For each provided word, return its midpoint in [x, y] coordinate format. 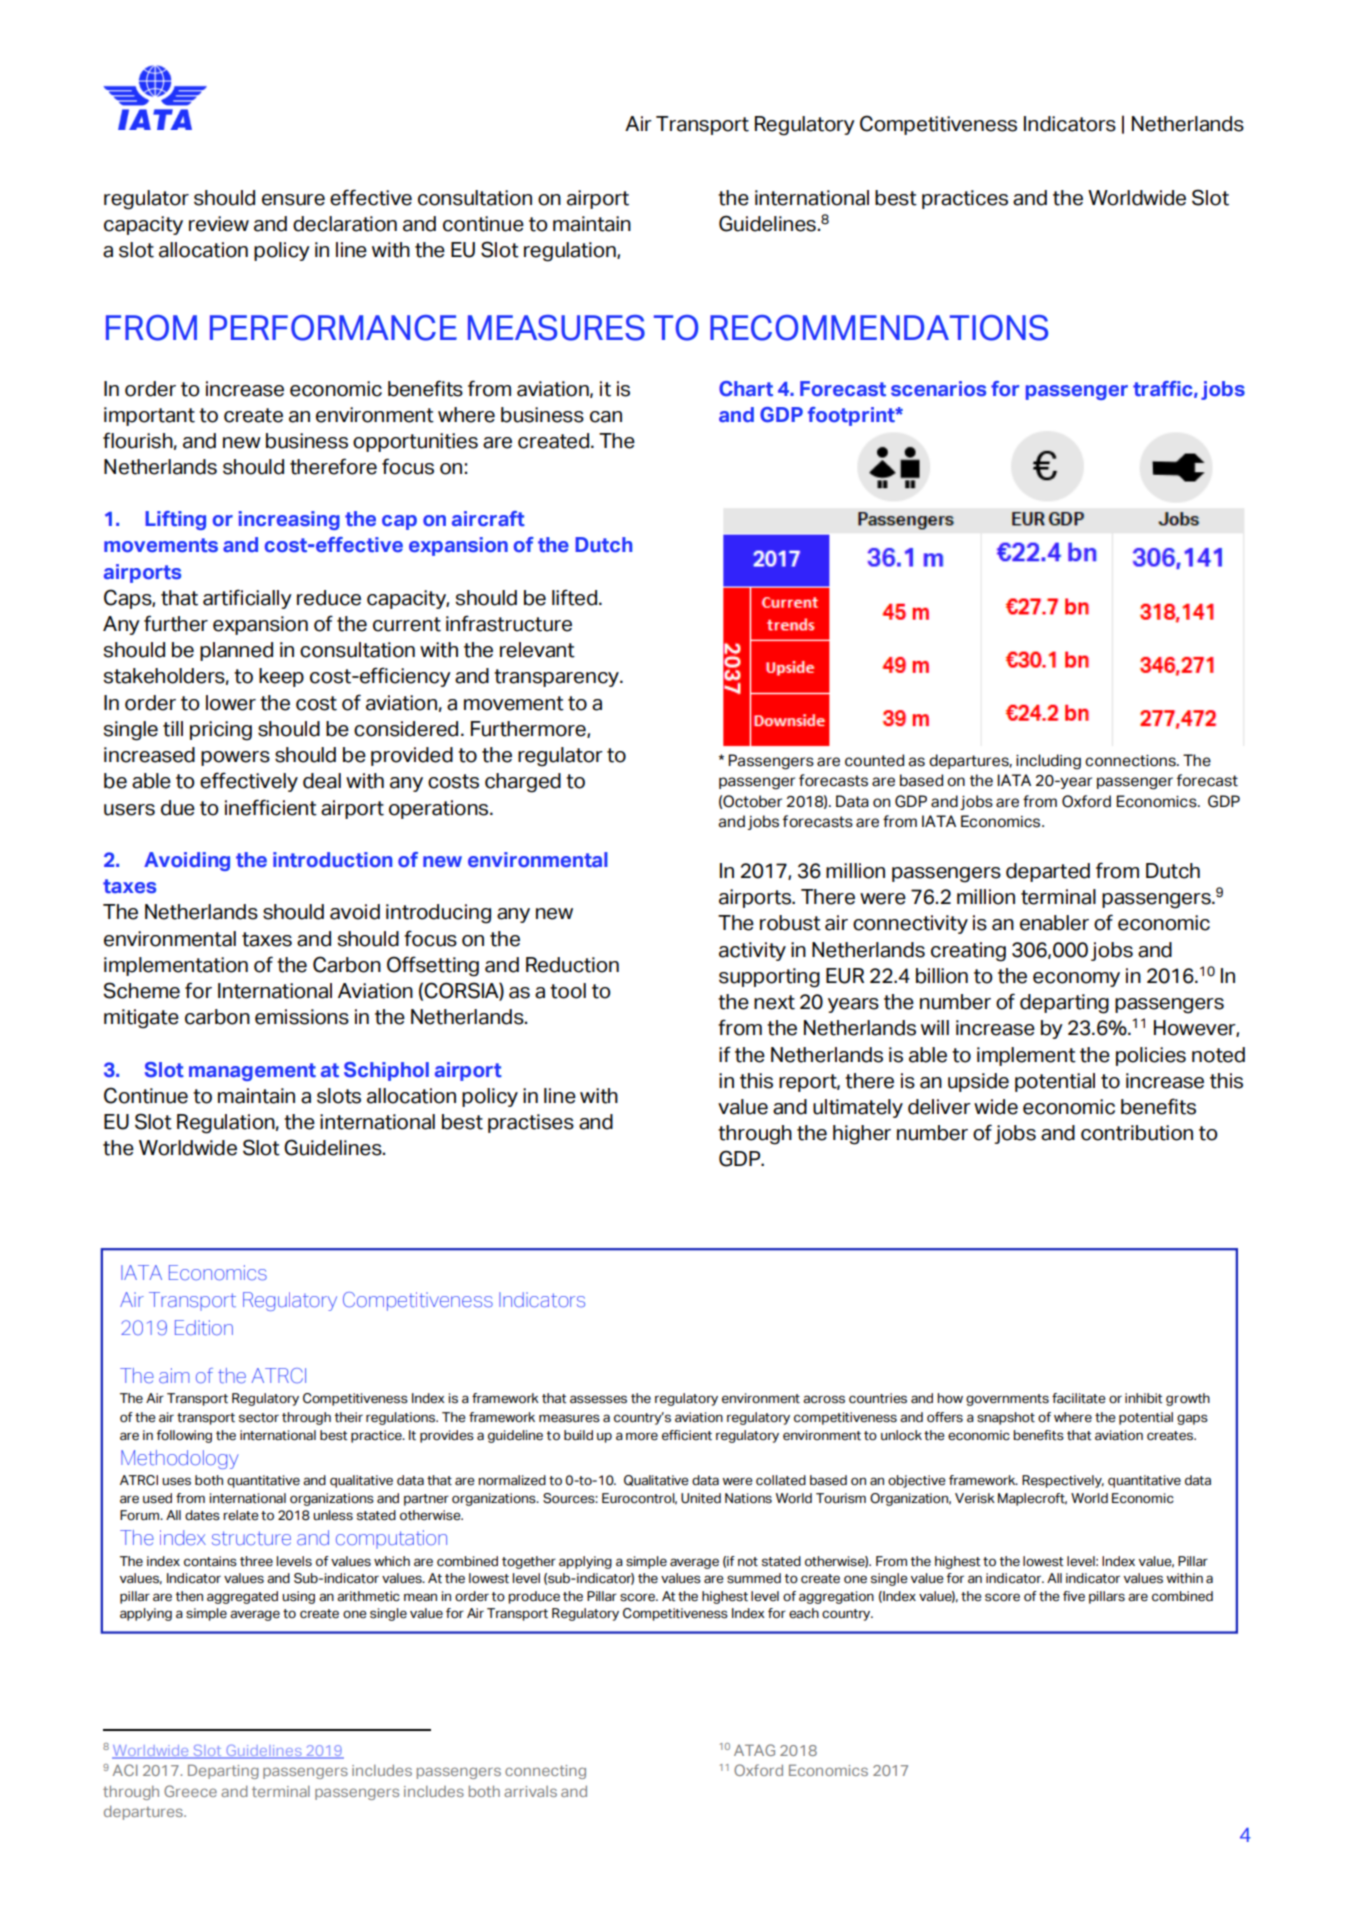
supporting [769, 978]
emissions [302, 1017]
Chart [746, 389]
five [1074, 1596]
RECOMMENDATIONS [879, 328]
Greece [190, 1791]
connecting [545, 1772]
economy [1076, 979]
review [219, 224]
